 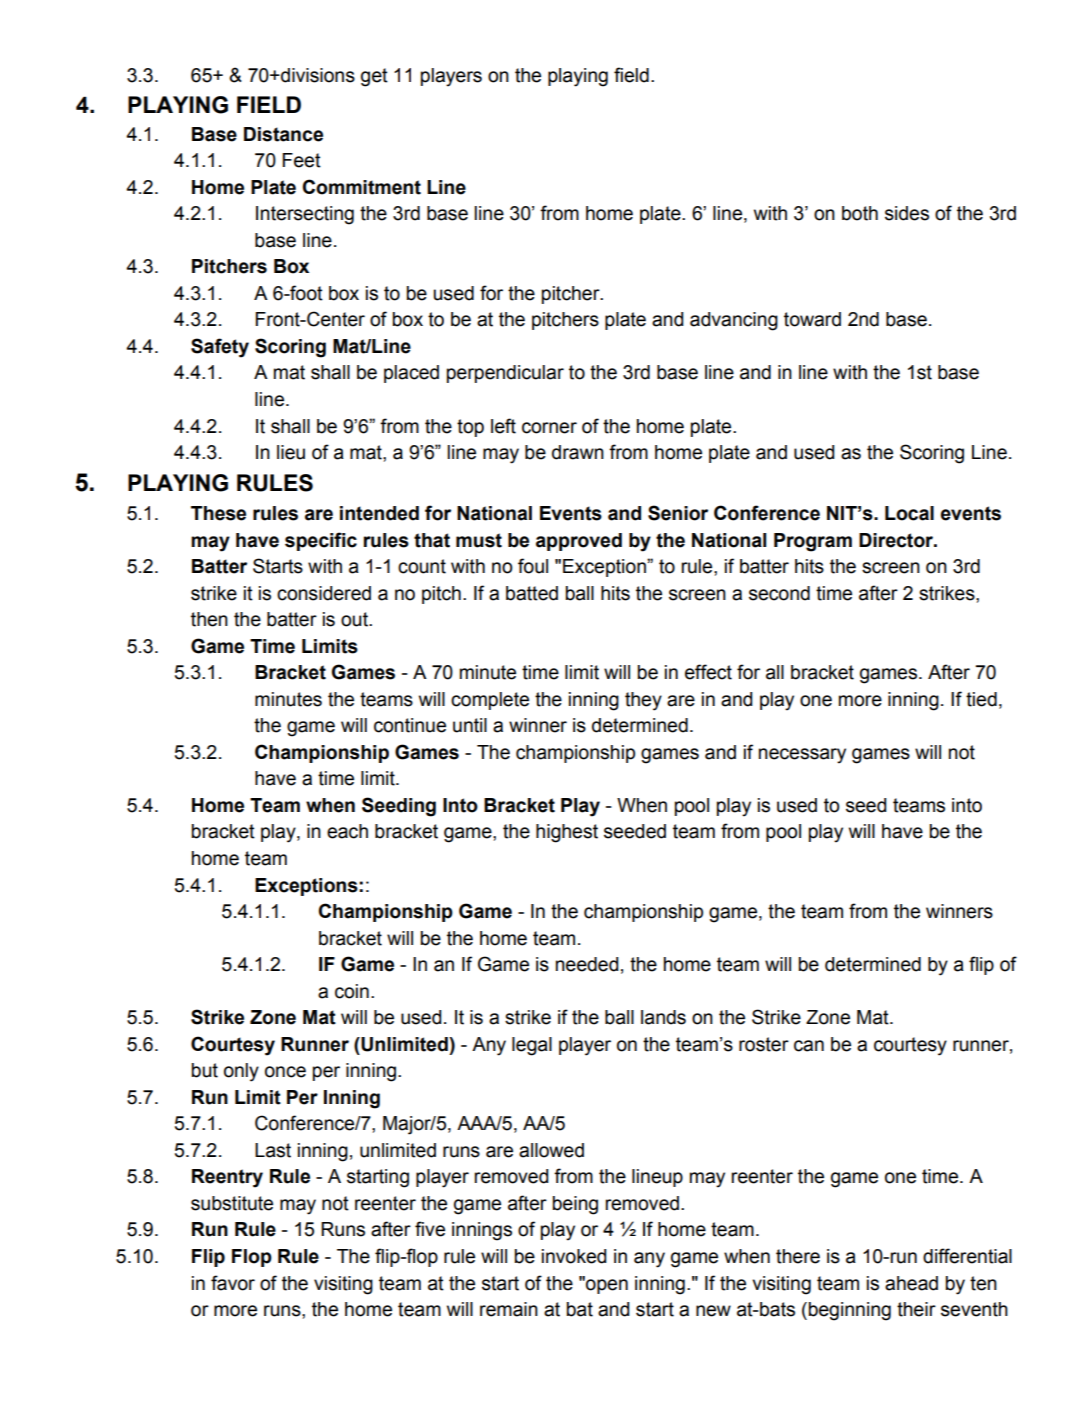 I want to click on tied, so click(x=981, y=699).
